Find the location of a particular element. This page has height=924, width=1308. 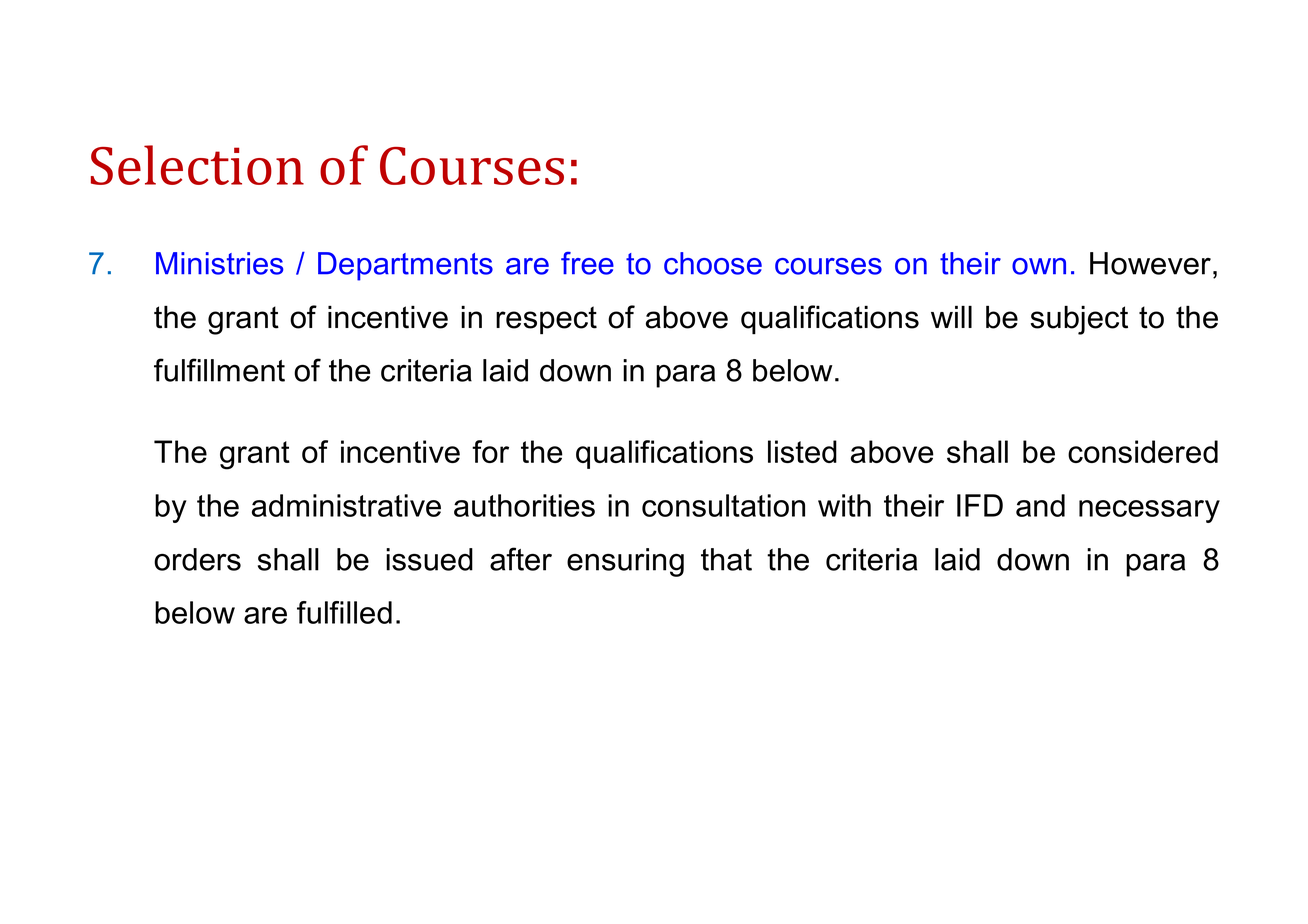

choose is located at coordinates (713, 263).
